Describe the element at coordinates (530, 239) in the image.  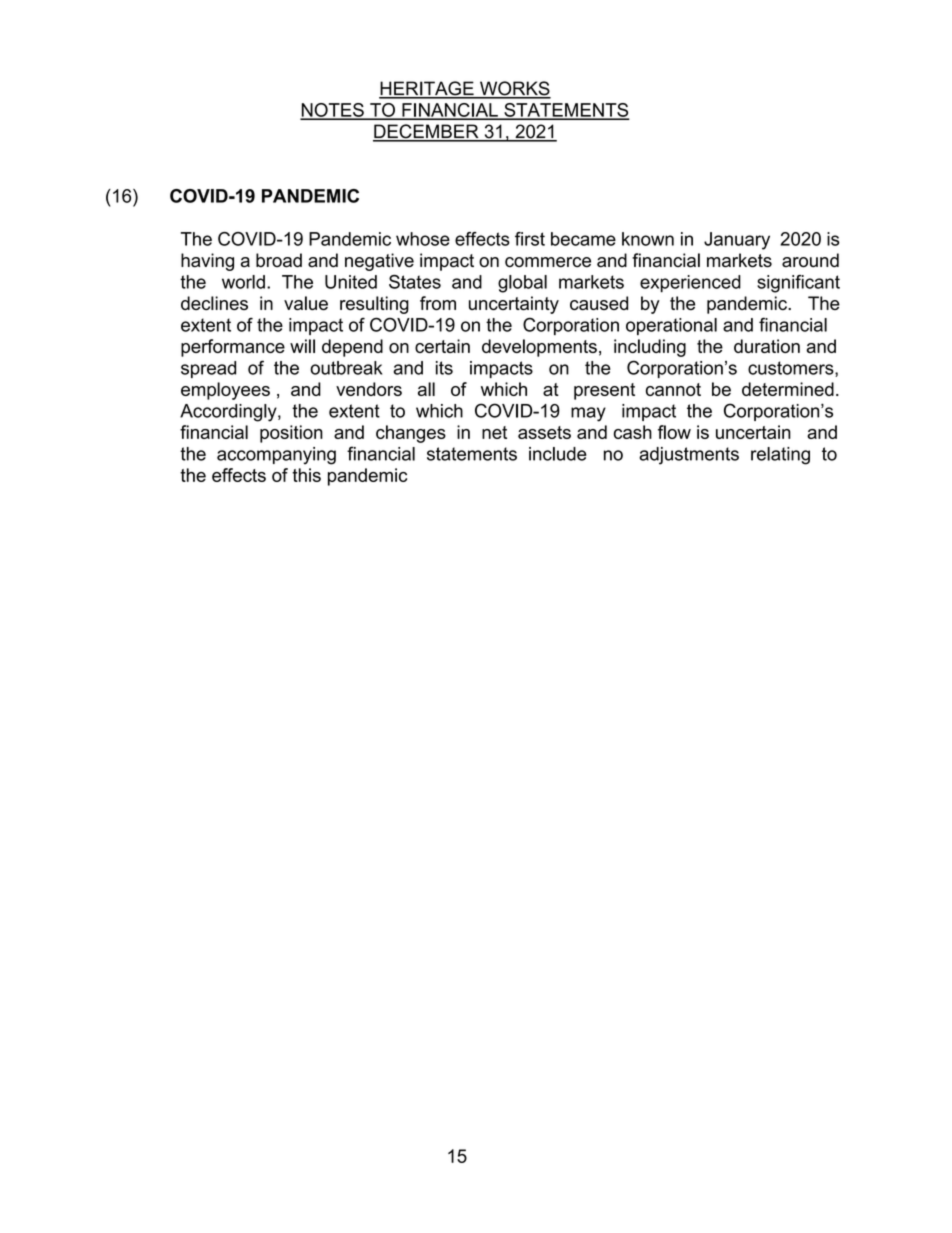
I see `first` at that location.
